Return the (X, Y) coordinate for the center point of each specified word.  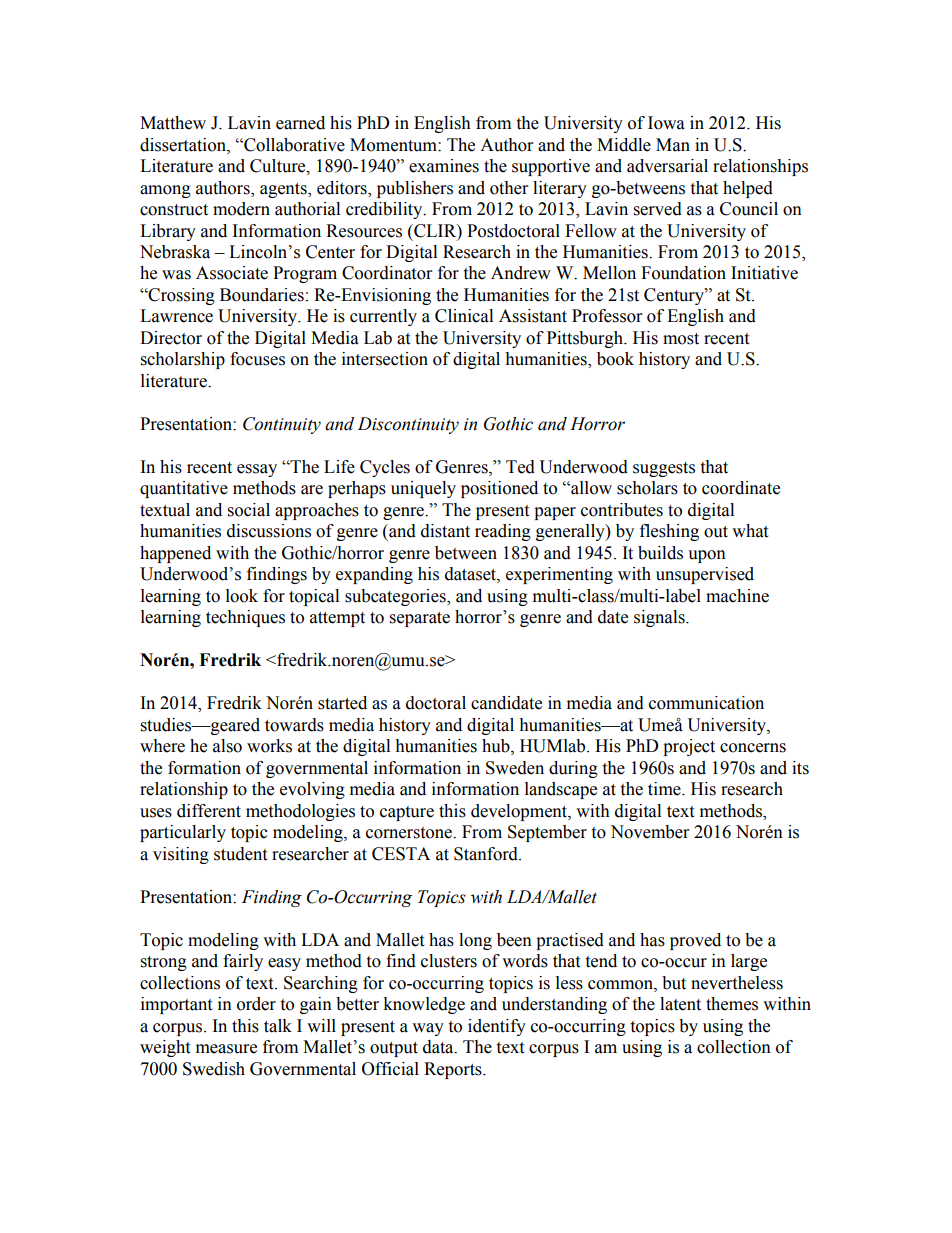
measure (226, 1049)
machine (737, 596)
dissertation (184, 145)
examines (444, 166)
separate (420, 619)
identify (497, 1027)
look (242, 596)
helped (748, 189)
